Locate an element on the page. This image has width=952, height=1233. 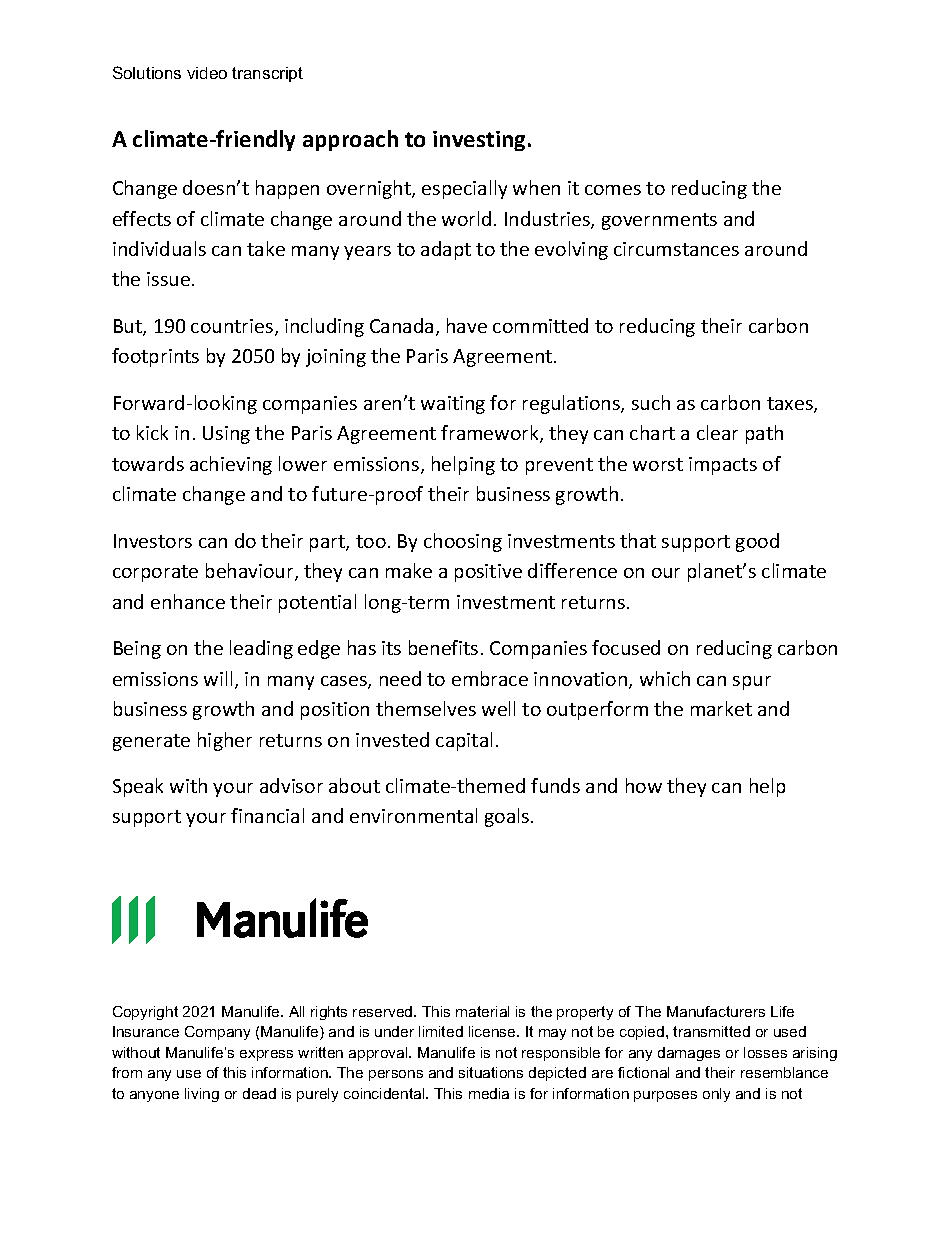
video is located at coordinates (207, 73).
